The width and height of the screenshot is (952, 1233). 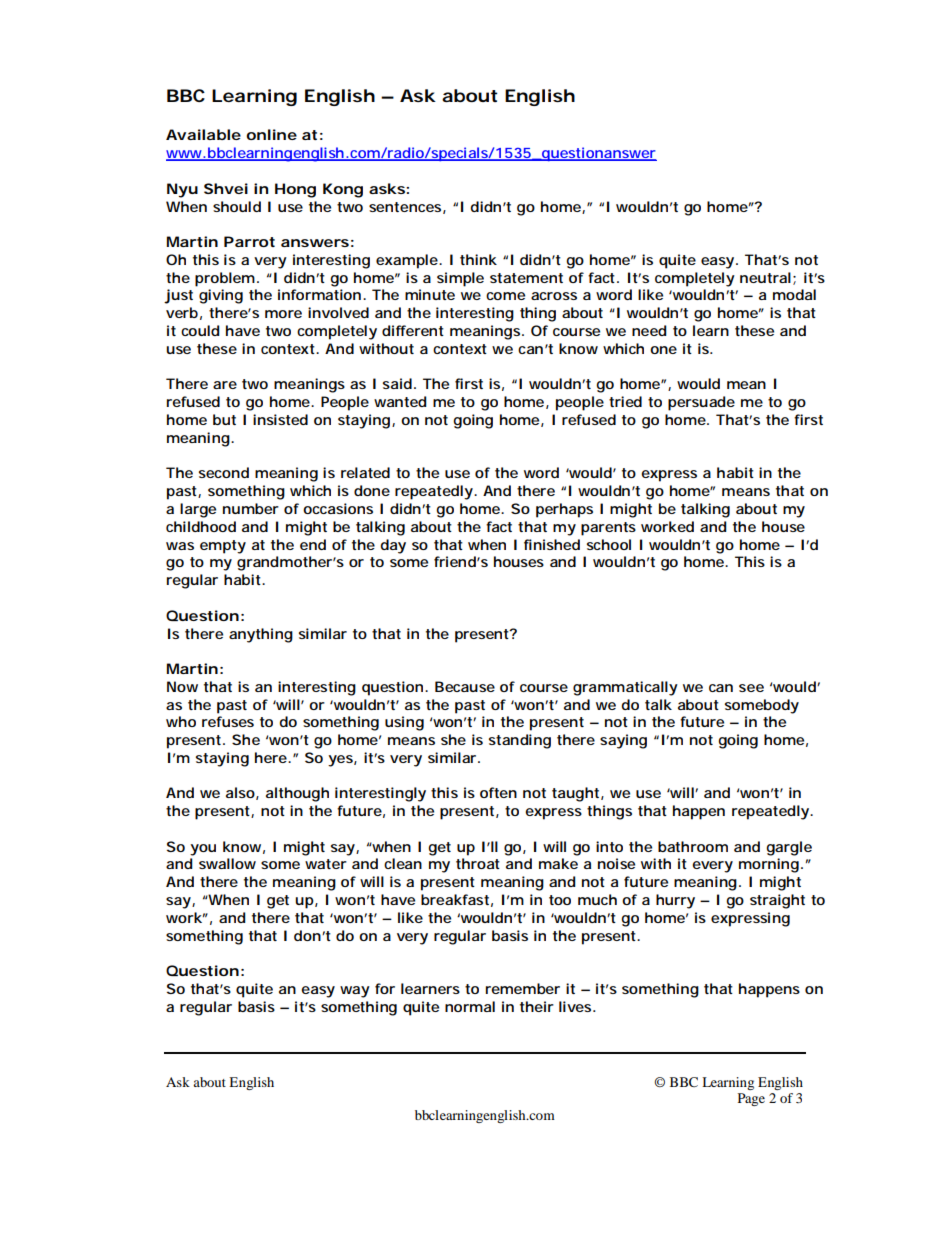 I want to click on normal, so click(x=470, y=1006).
